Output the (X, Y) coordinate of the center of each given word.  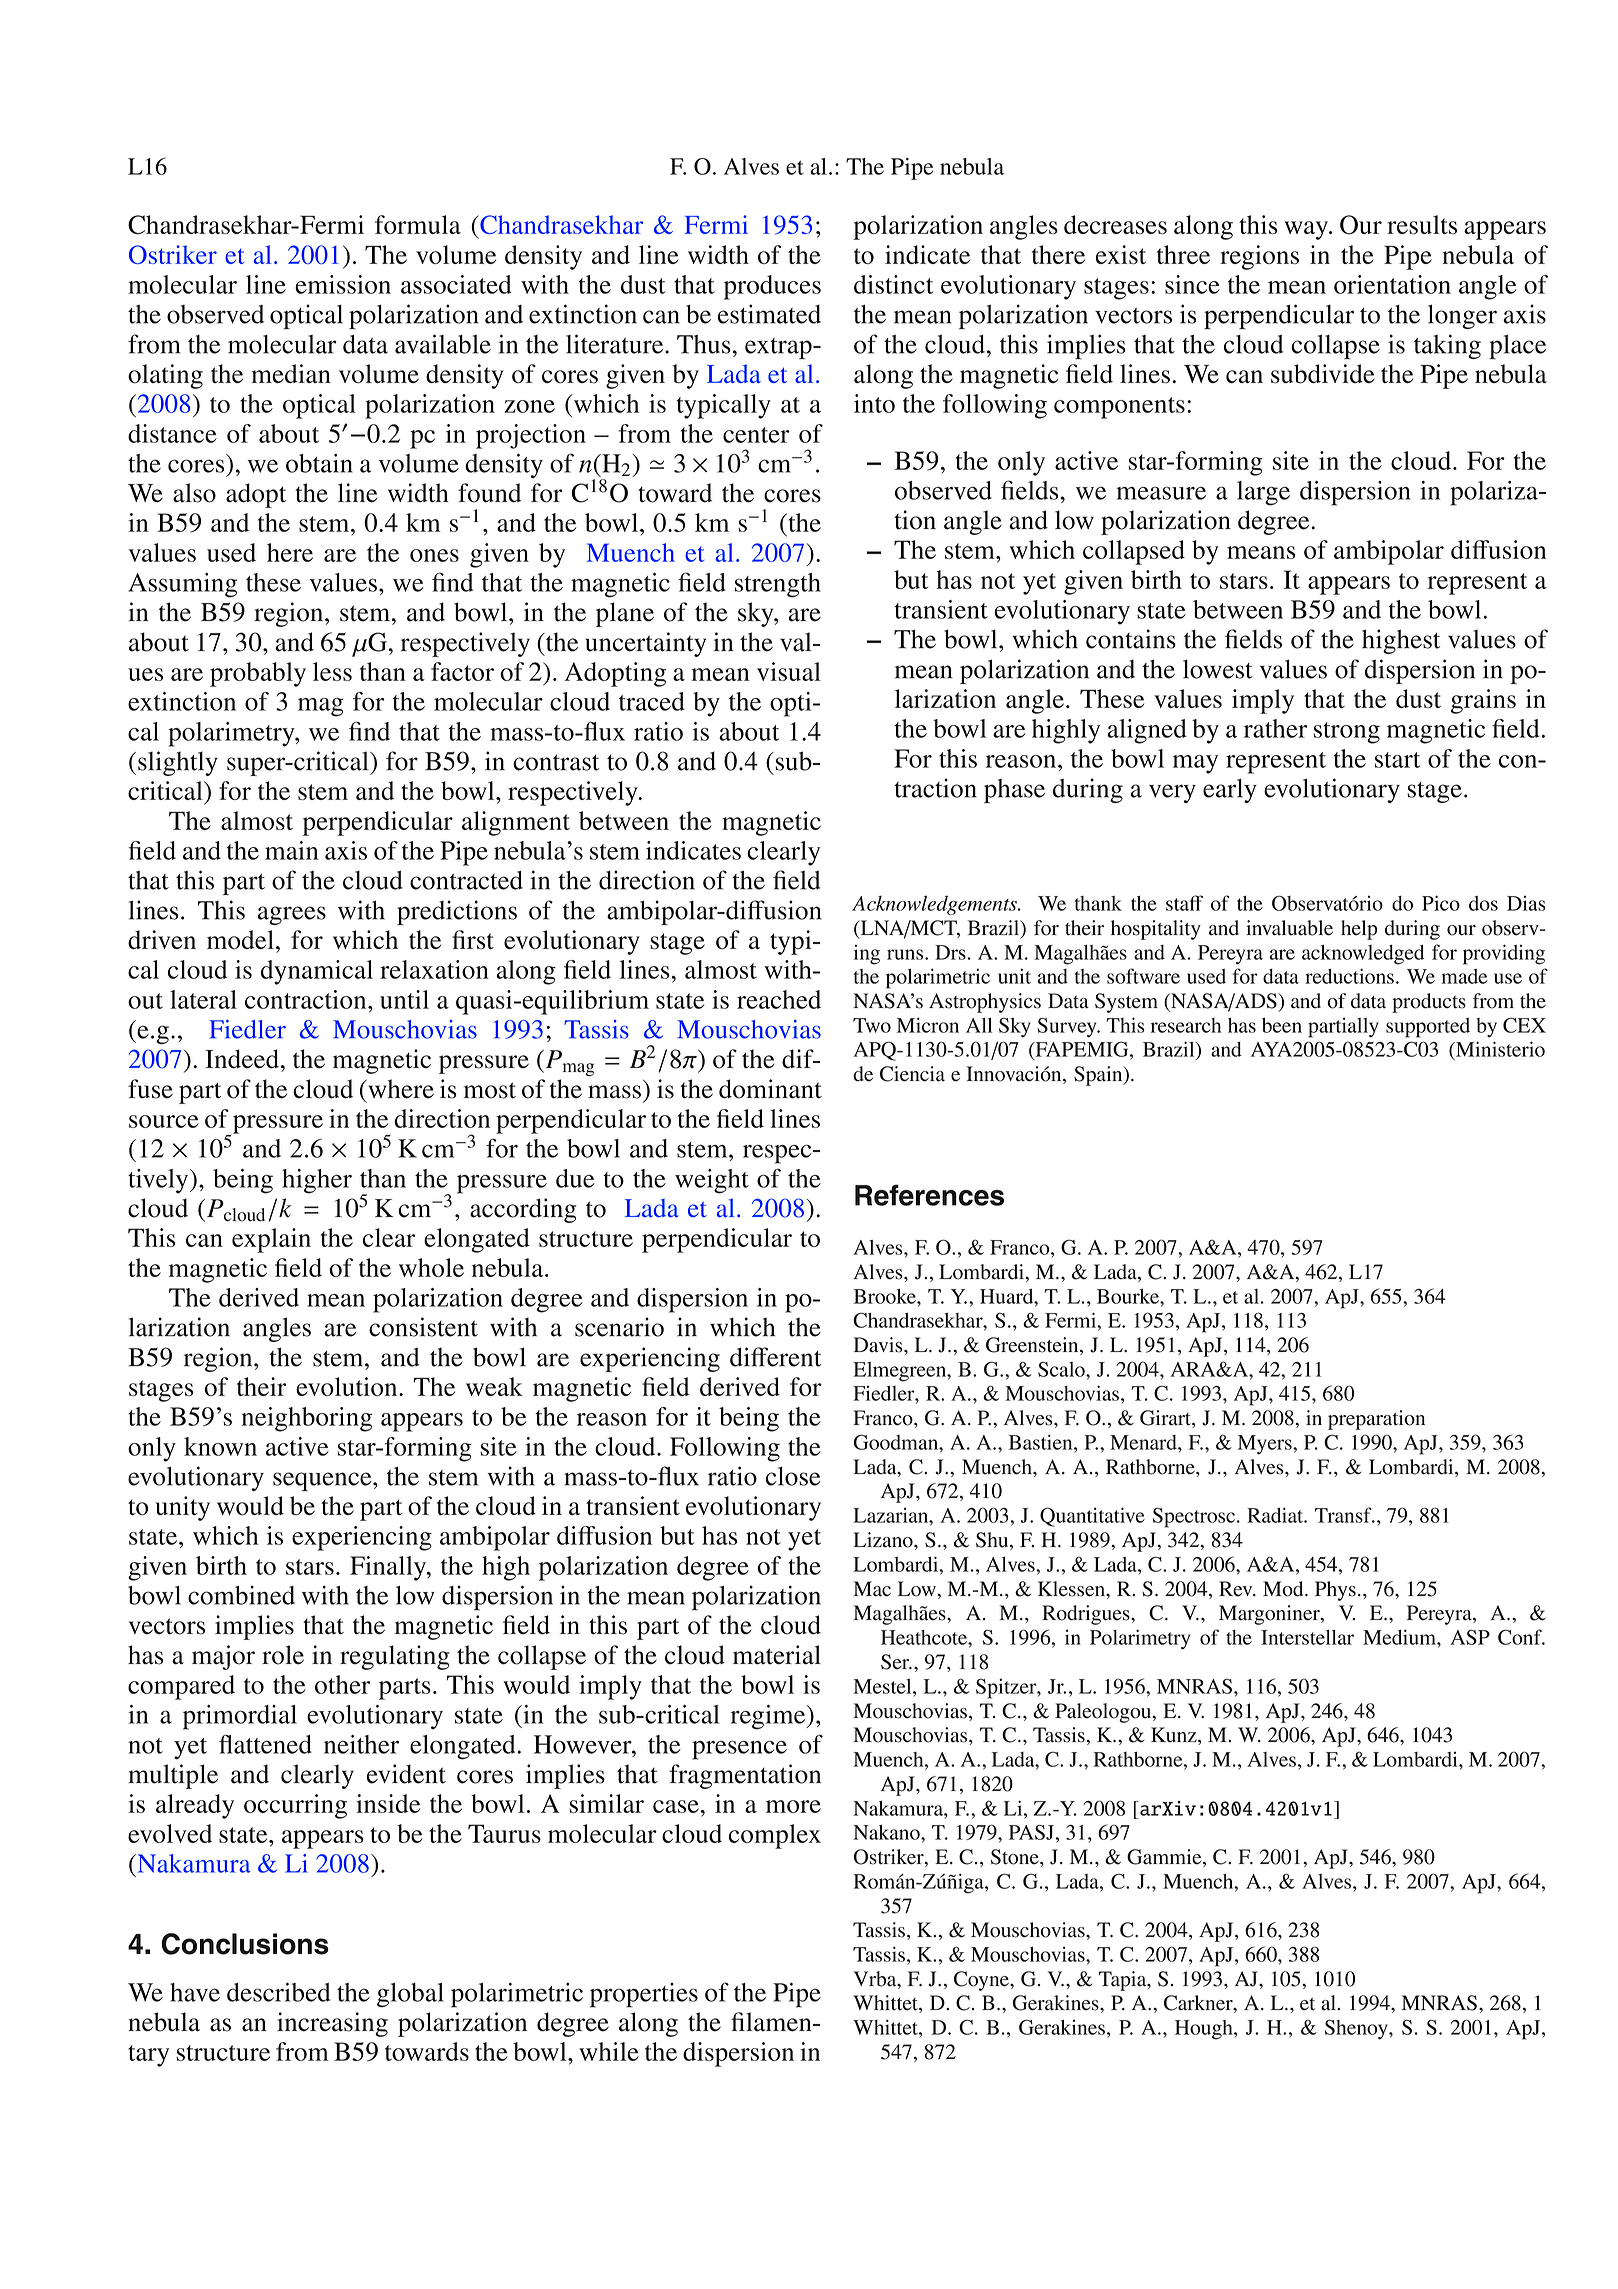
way (1307, 230)
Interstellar (1307, 1637)
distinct (893, 284)
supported (1428, 1028)
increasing (332, 2024)
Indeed (242, 1059)
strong (1346, 733)
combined (241, 1595)
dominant (770, 1089)
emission (343, 284)
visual (789, 671)
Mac (872, 1589)
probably (258, 674)
